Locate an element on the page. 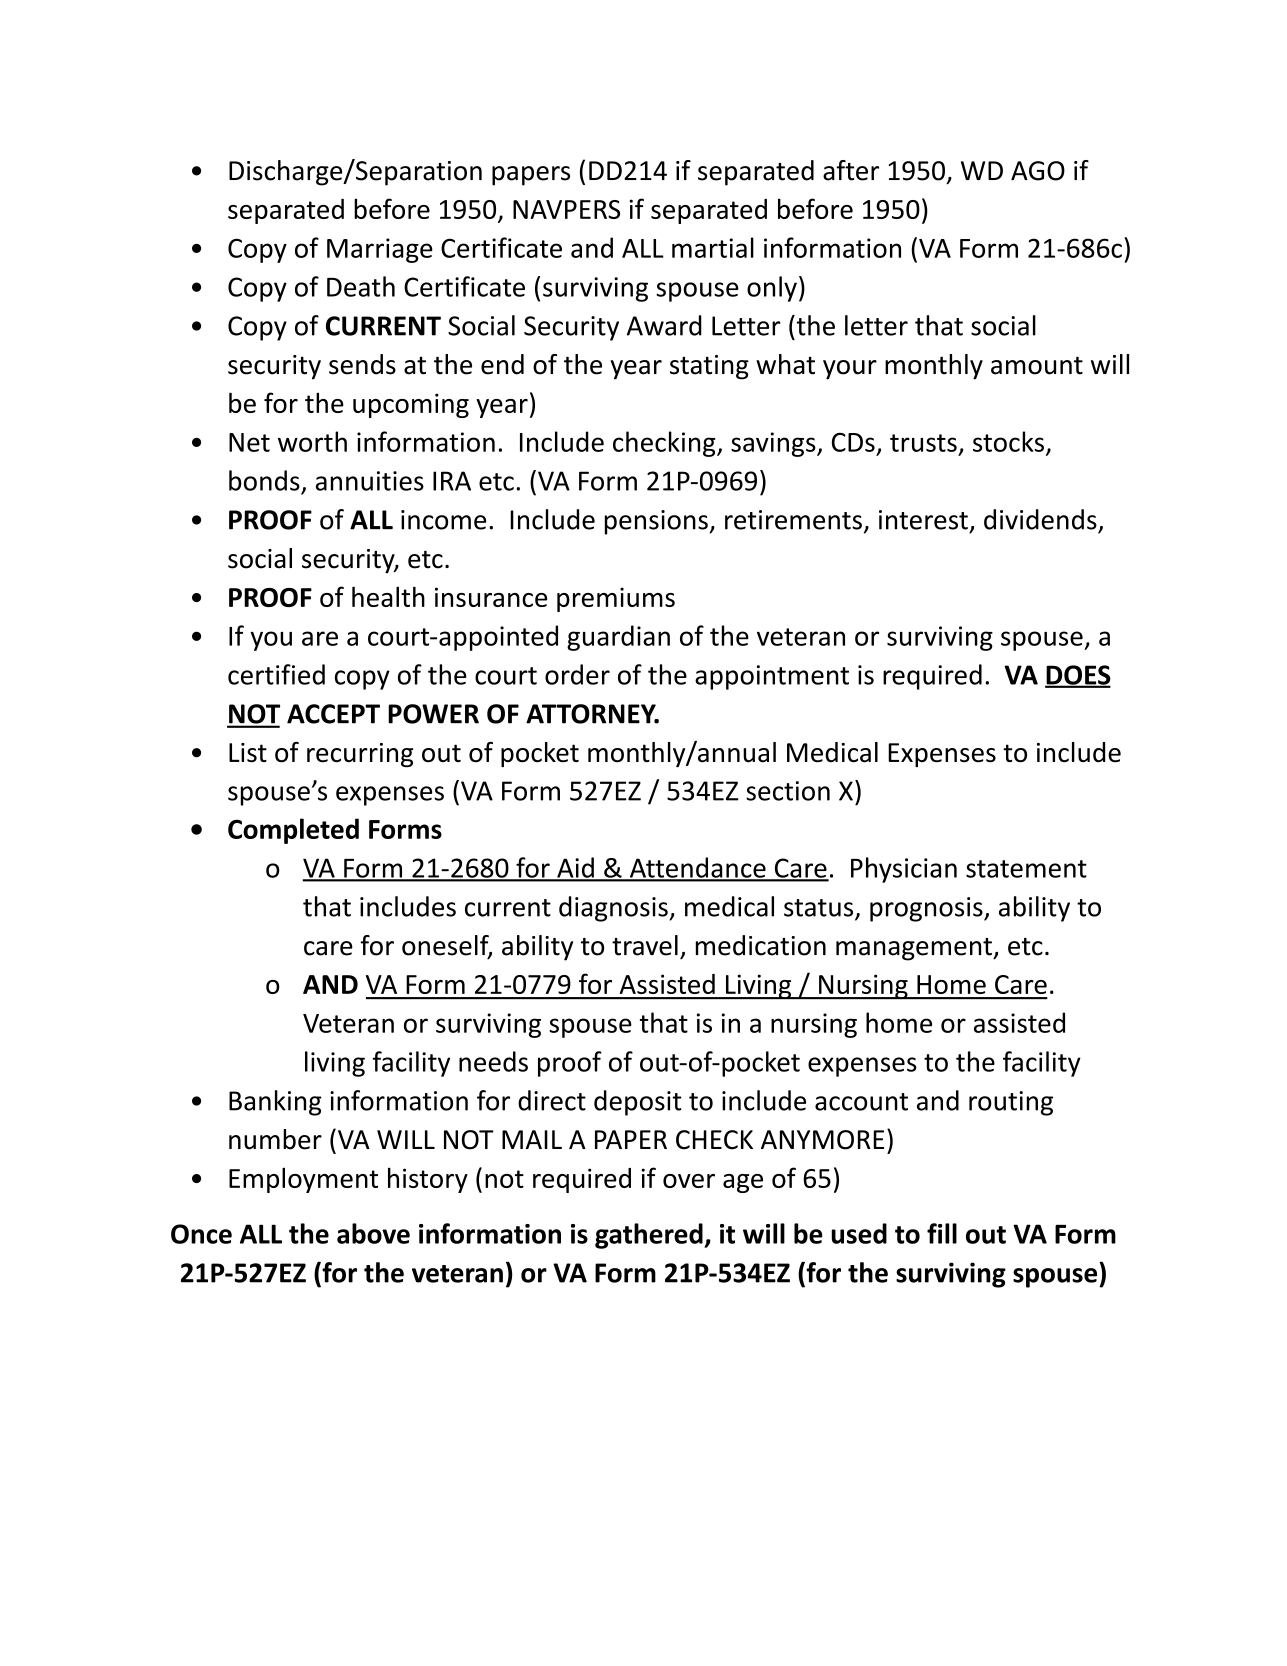 Image resolution: width=1287 pixels, height=1666 pixels. Employment is located at coordinates (303, 1180).
